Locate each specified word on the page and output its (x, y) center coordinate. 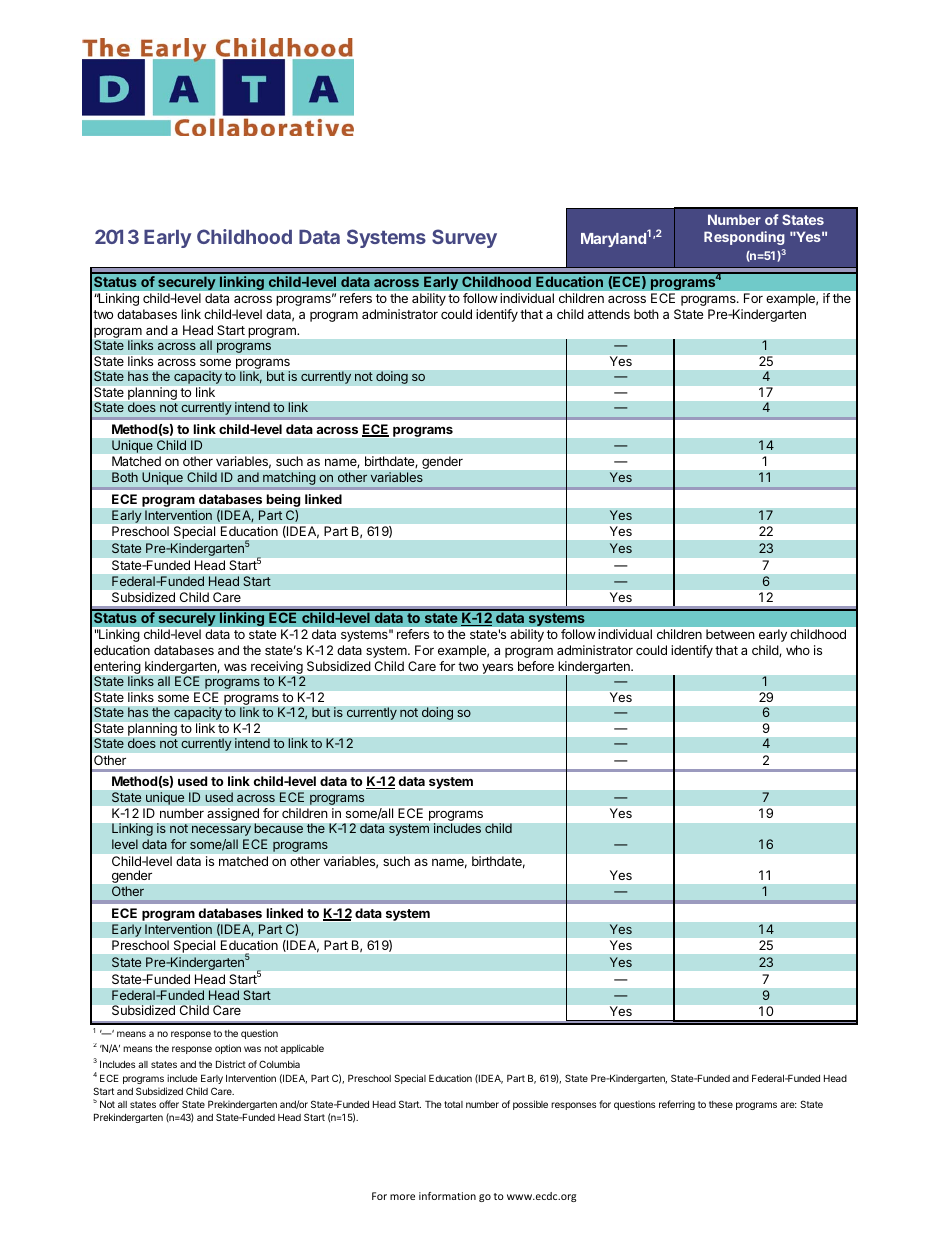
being (283, 500)
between (730, 634)
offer (169, 1104)
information (447, 1196)
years (497, 669)
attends (609, 314)
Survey (464, 238)
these (721, 1104)
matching (289, 478)
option (228, 1049)
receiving (277, 669)
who (798, 650)
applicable (302, 1049)
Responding (744, 238)
